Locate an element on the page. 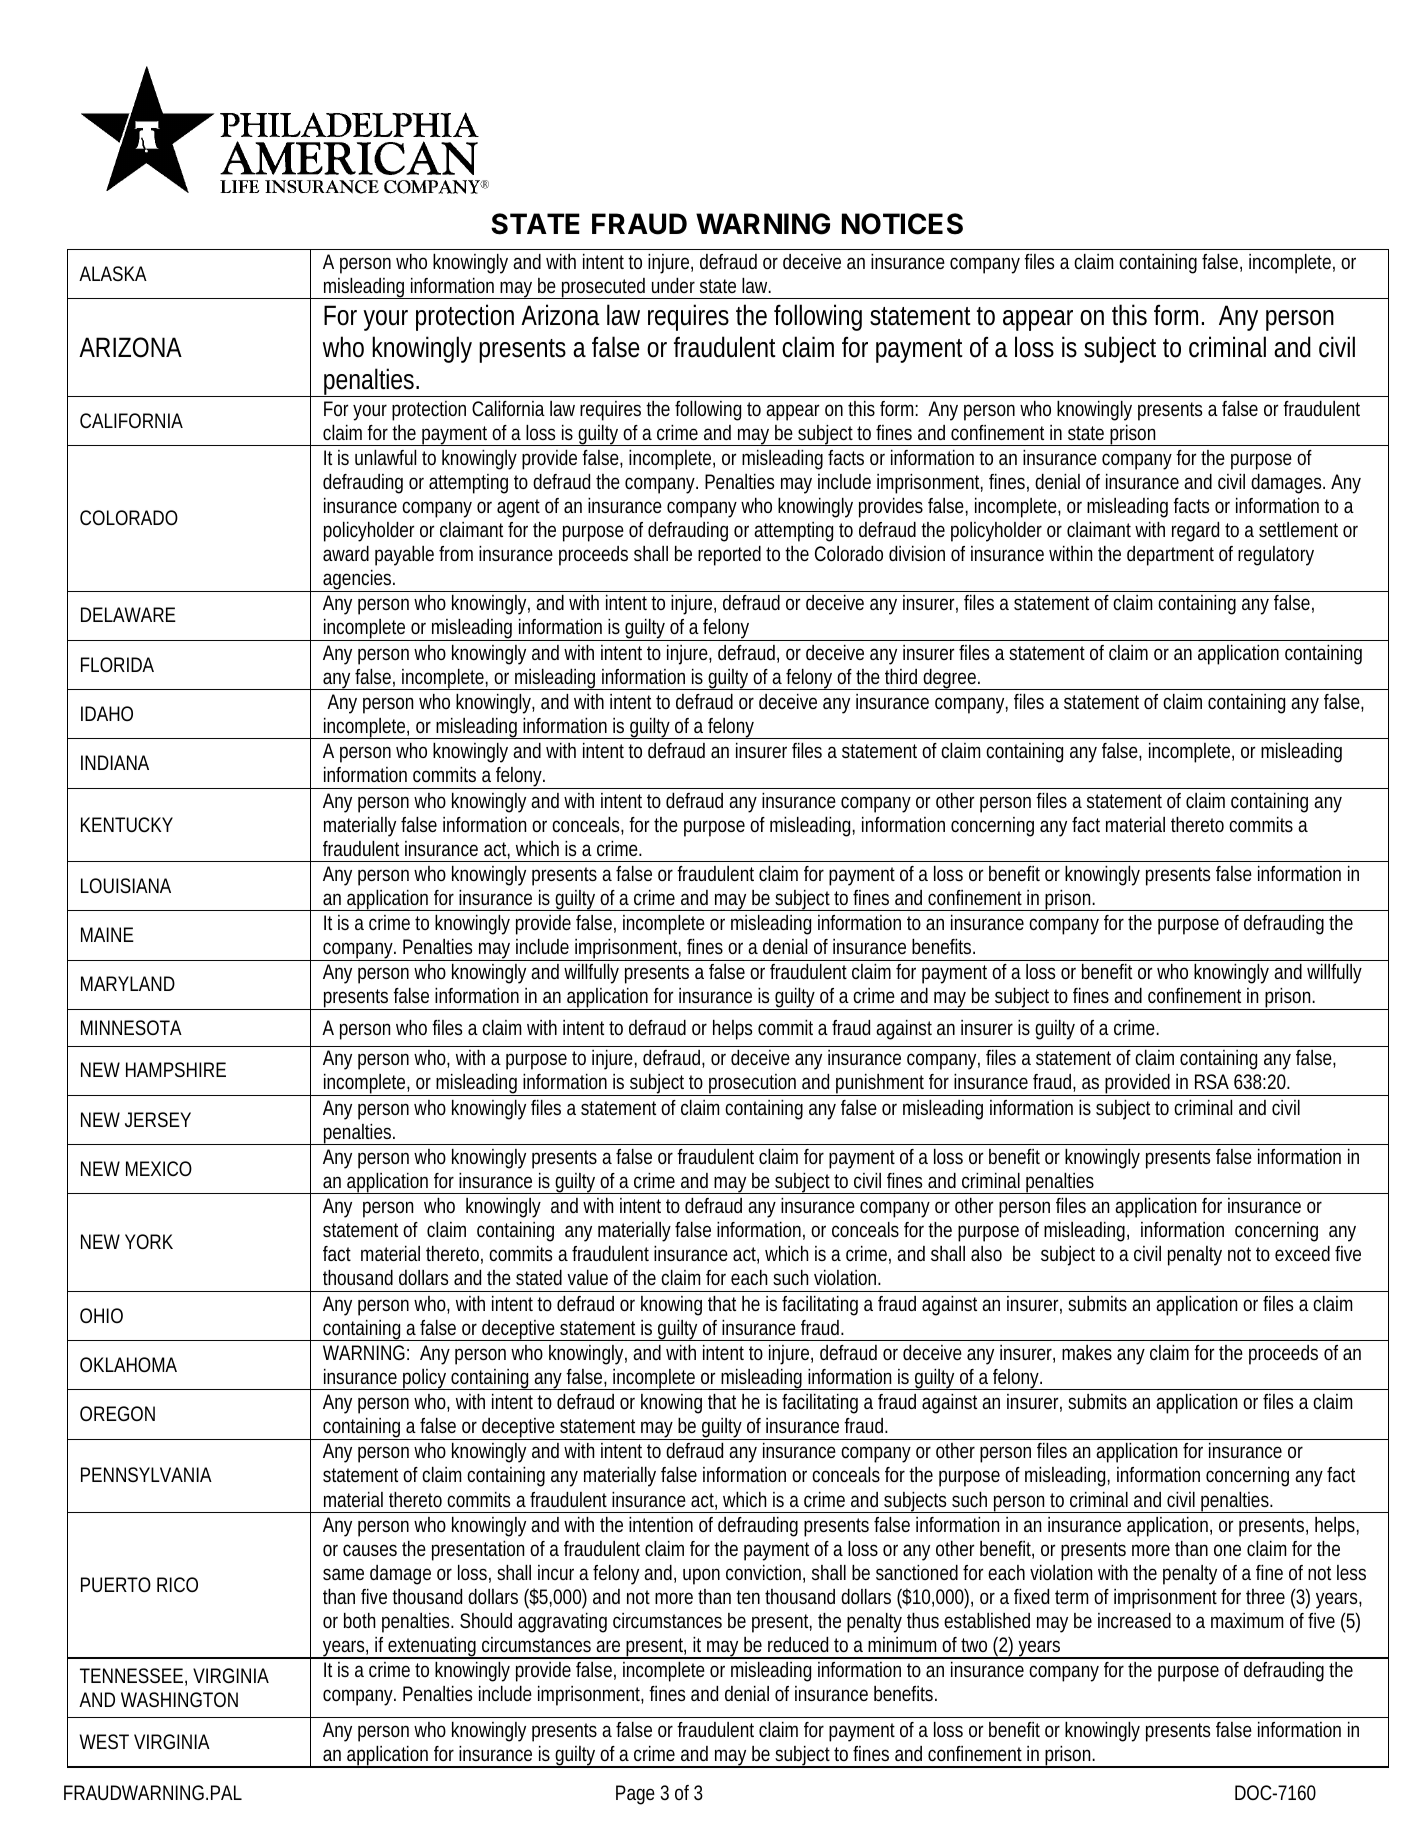 The image size is (1426, 1845). ALASKA is located at coordinates (113, 273).
